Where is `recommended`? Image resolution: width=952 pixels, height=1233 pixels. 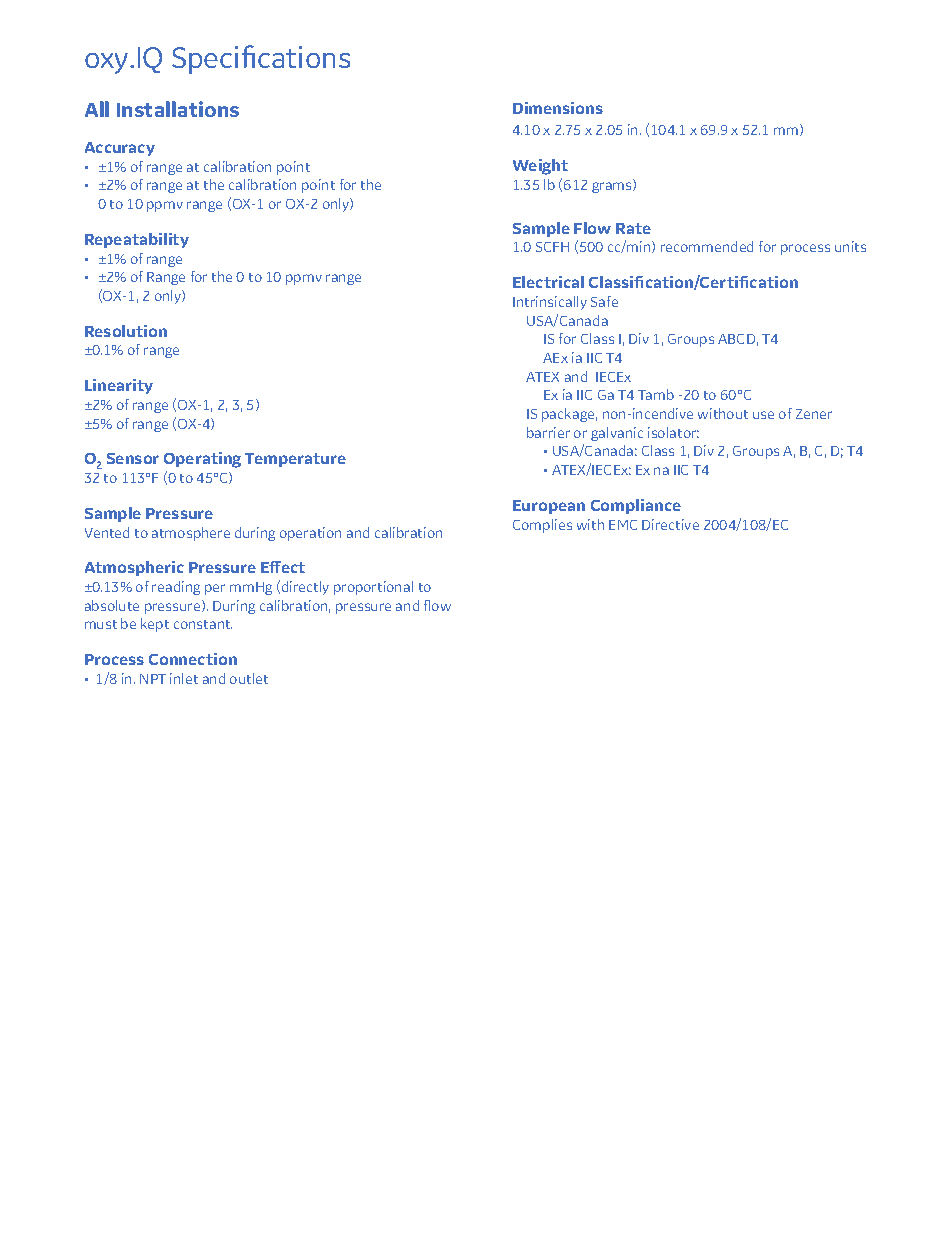
recommended is located at coordinates (707, 246).
